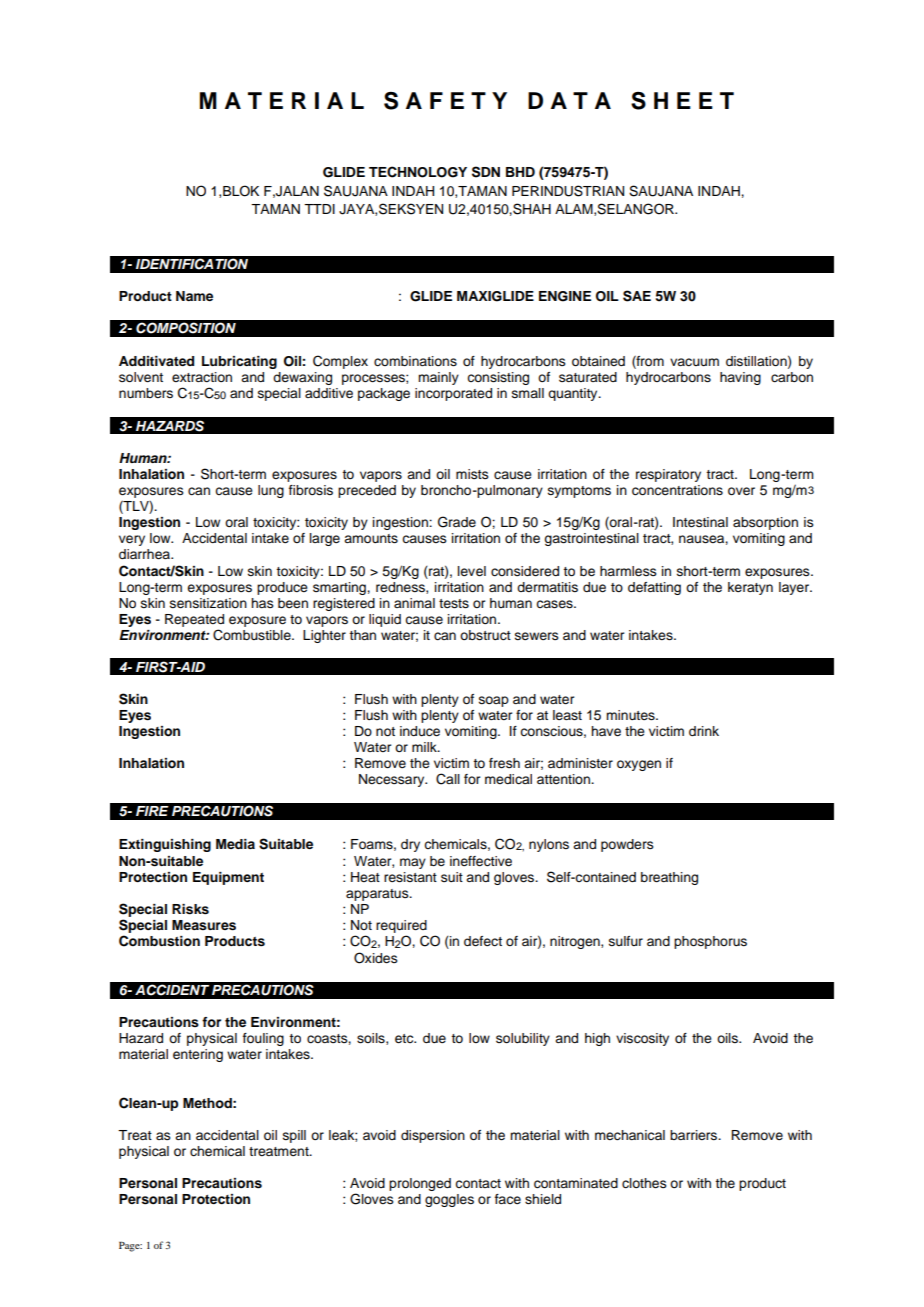  I want to click on SAE, so click(637, 296).
